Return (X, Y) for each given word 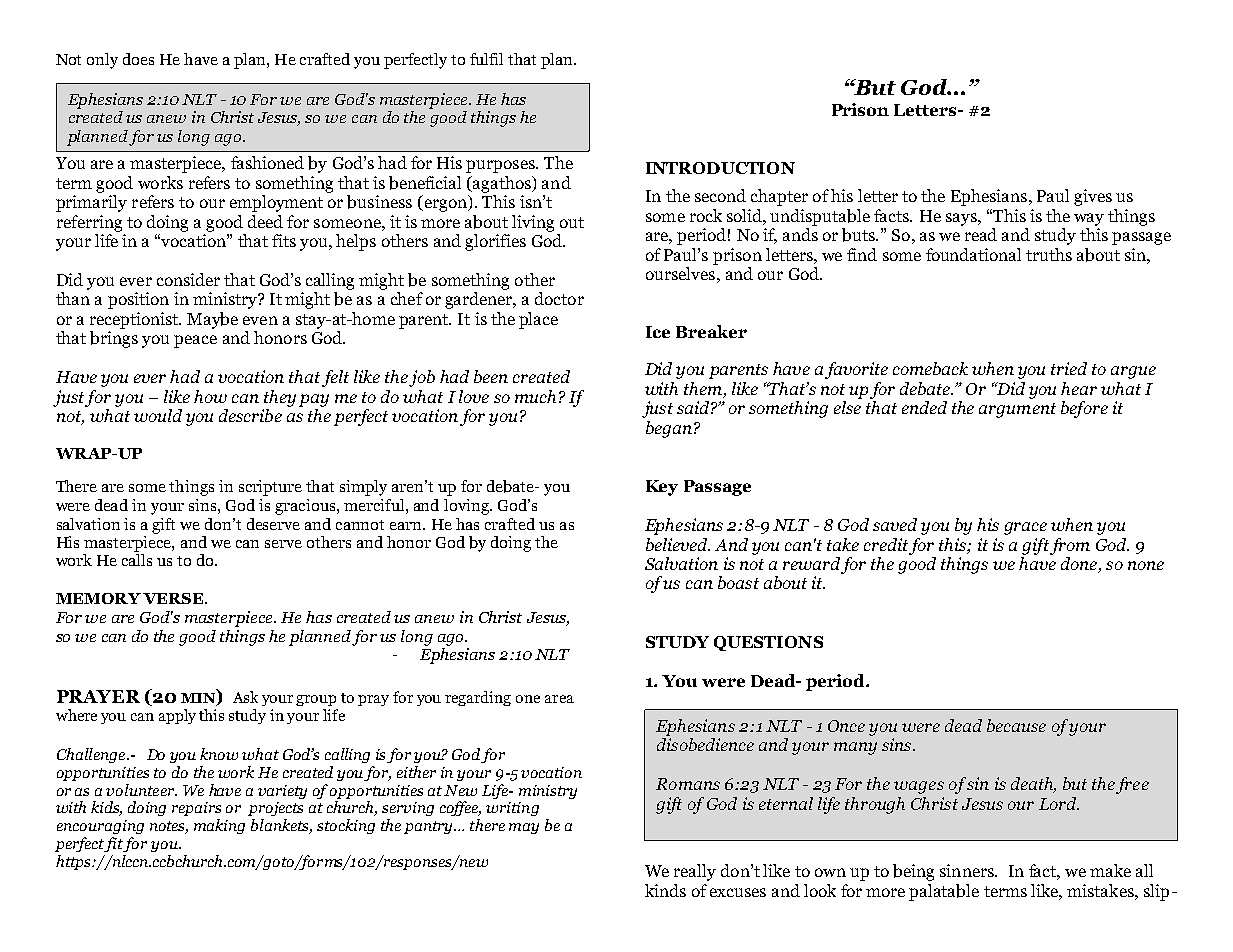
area (559, 699)
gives (1093, 197)
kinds (665, 890)
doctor (559, 298)
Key (662, 488)
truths (1049, 254)
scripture (270, 488)
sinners (968, 870)
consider (188, 279)
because (1016, 725)
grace (1025, 528)
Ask (245, 697)
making (219, 826)
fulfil (486, 59)
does (138, 59)
